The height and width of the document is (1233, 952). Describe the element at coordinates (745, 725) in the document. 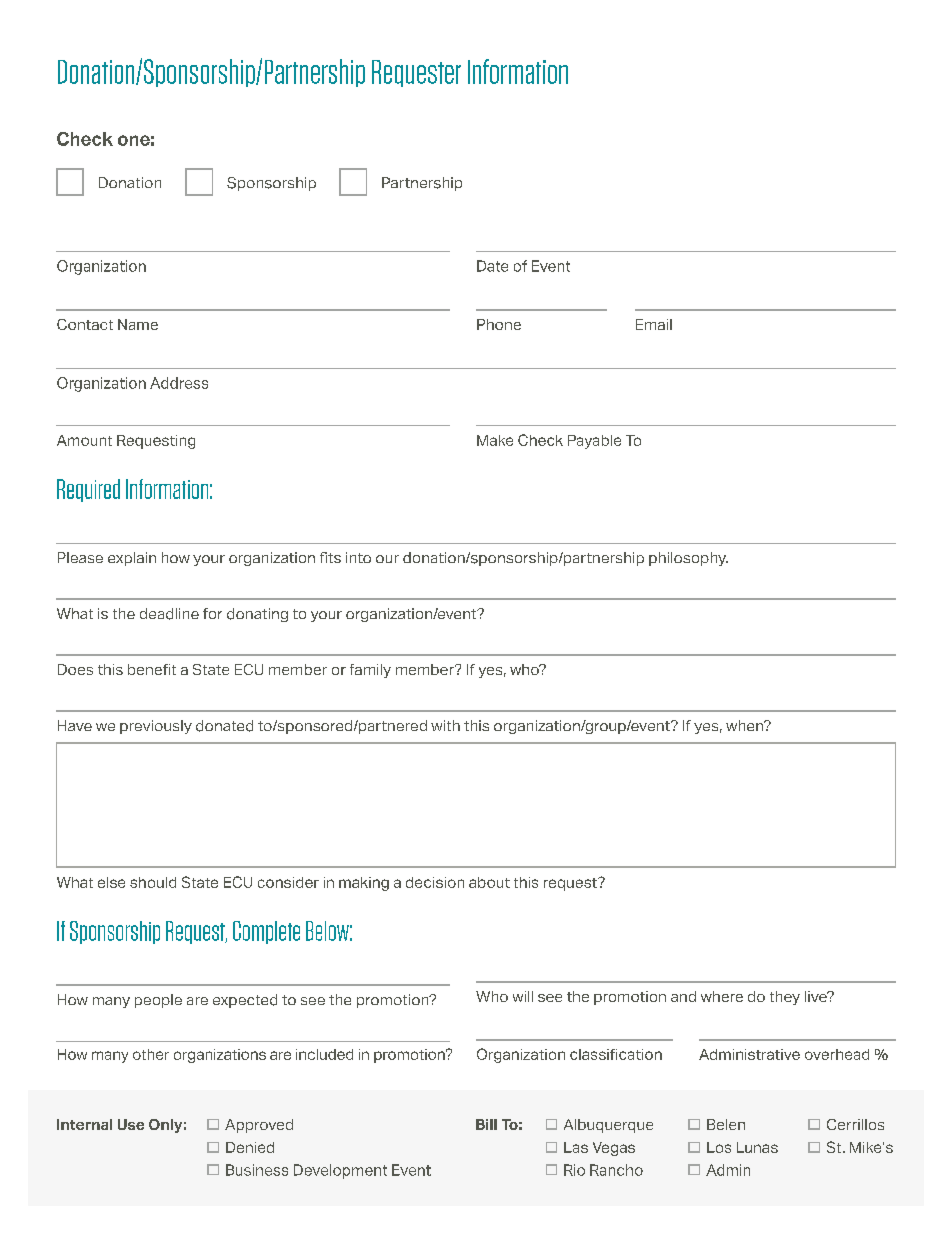

I see `when` at that location.
